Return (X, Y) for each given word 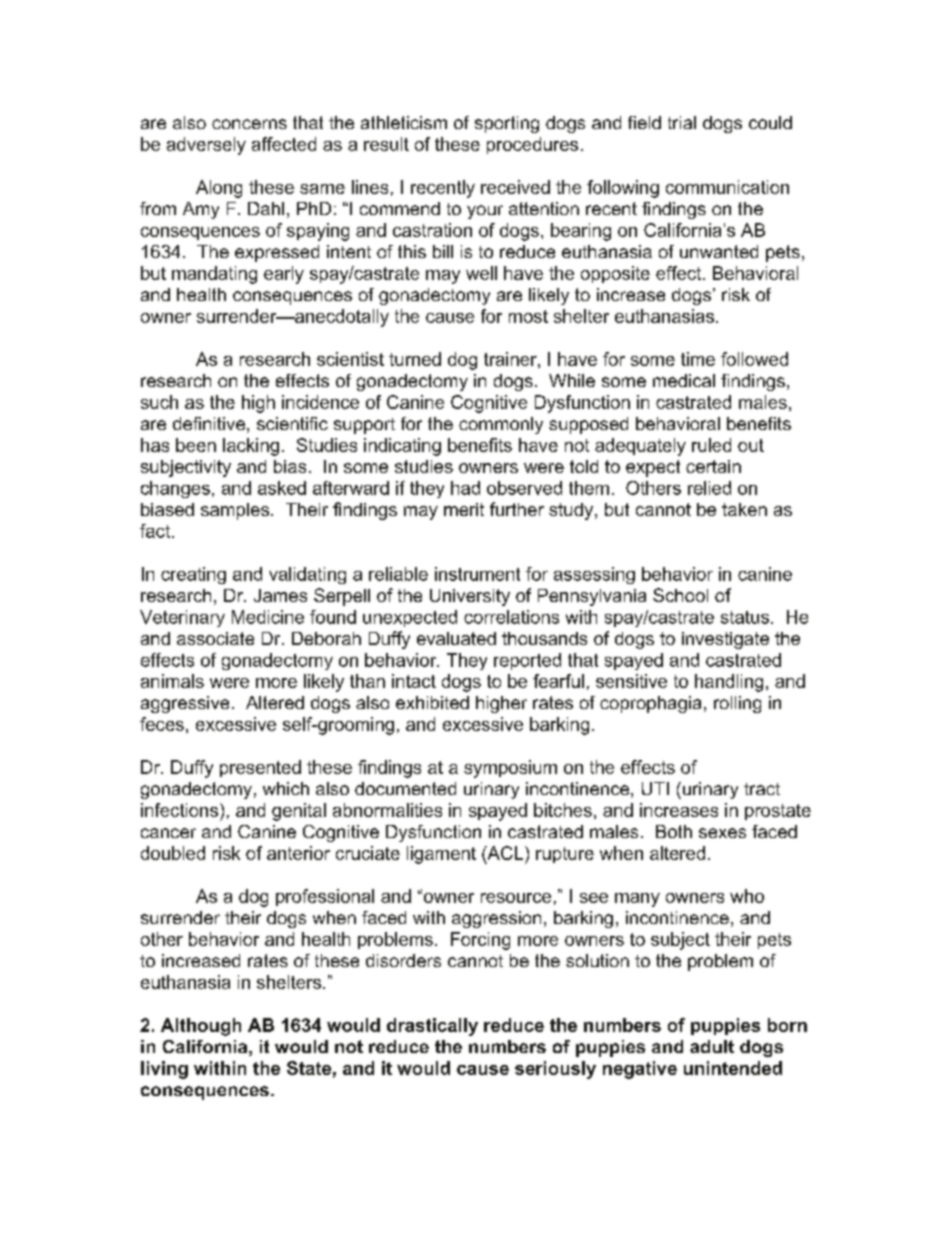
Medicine (268, 617)
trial (682, 122)
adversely (206, 146)
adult (712, 1046)
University (470, 597)
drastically (432, 1027)
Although (201, 1027)
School (680, 595)
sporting (507, 124)
